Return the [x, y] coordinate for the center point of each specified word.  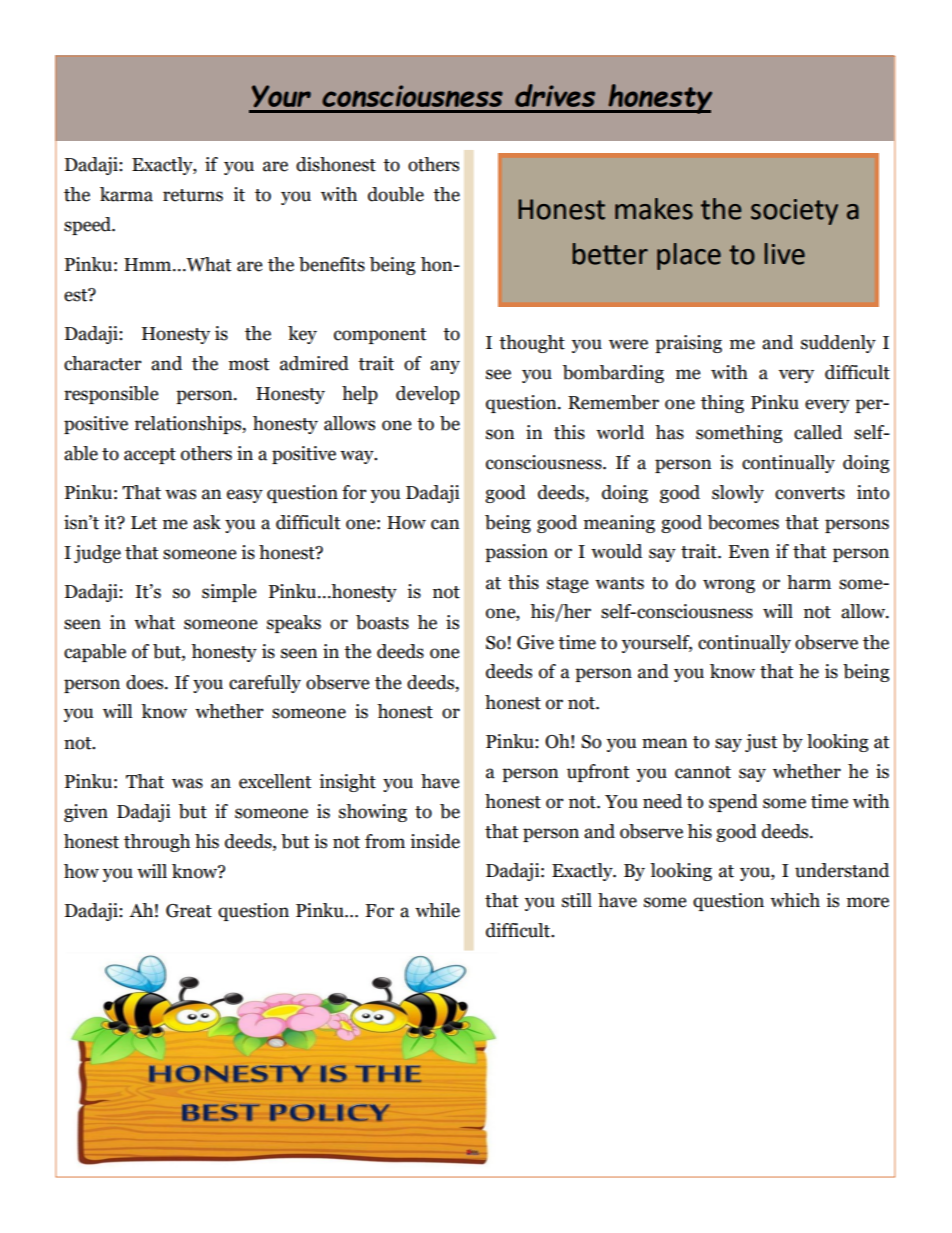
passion [516, 553]
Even [749, 552]
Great [189, 911]
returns [193, 195]
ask [207, 522]
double [396, 194]
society [794, 212]
